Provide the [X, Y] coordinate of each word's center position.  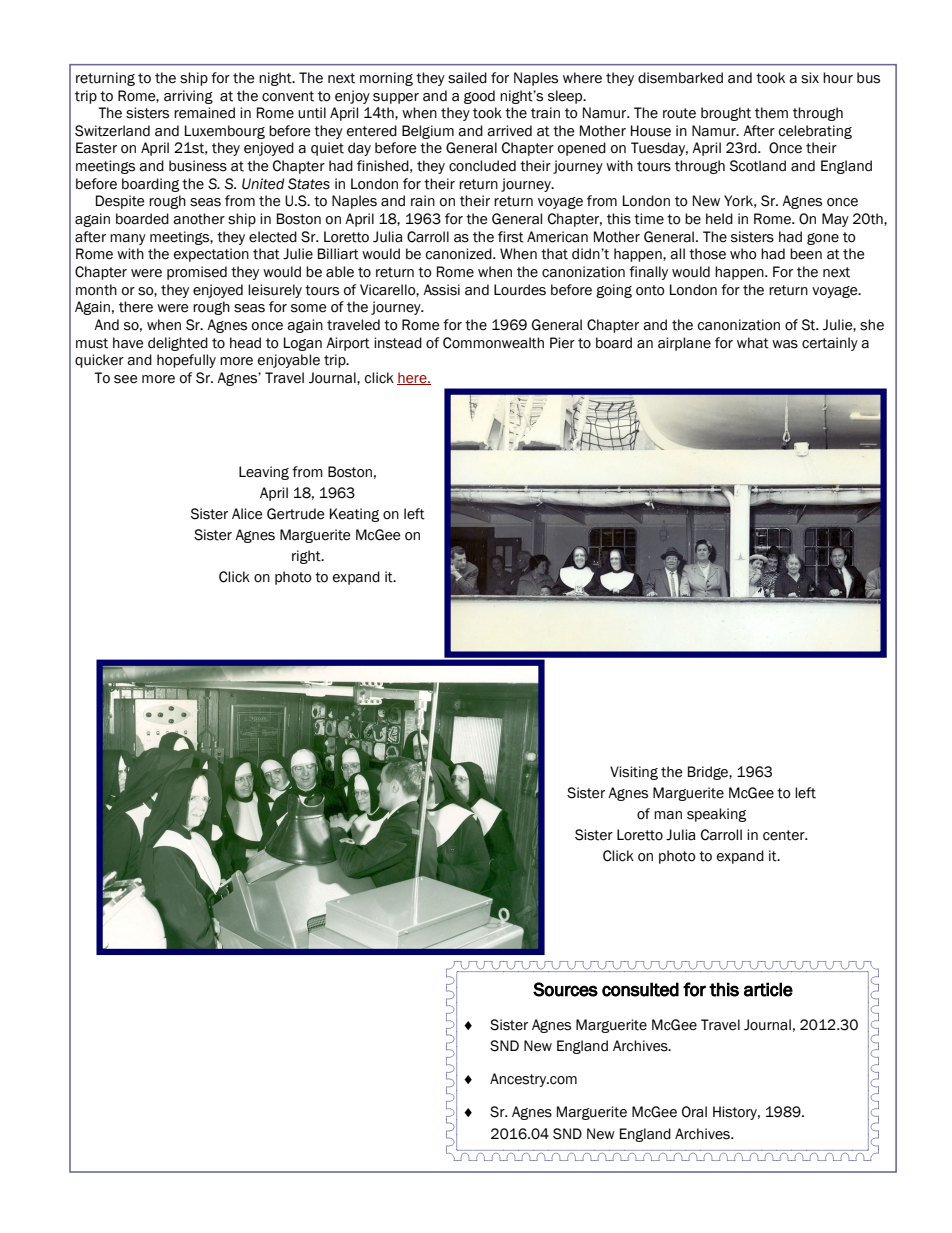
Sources [565, 989]
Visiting [634, 773]
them [771, 113]
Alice [247, 514]
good [479, 97]
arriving [188, 97]
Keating [354, 515]
